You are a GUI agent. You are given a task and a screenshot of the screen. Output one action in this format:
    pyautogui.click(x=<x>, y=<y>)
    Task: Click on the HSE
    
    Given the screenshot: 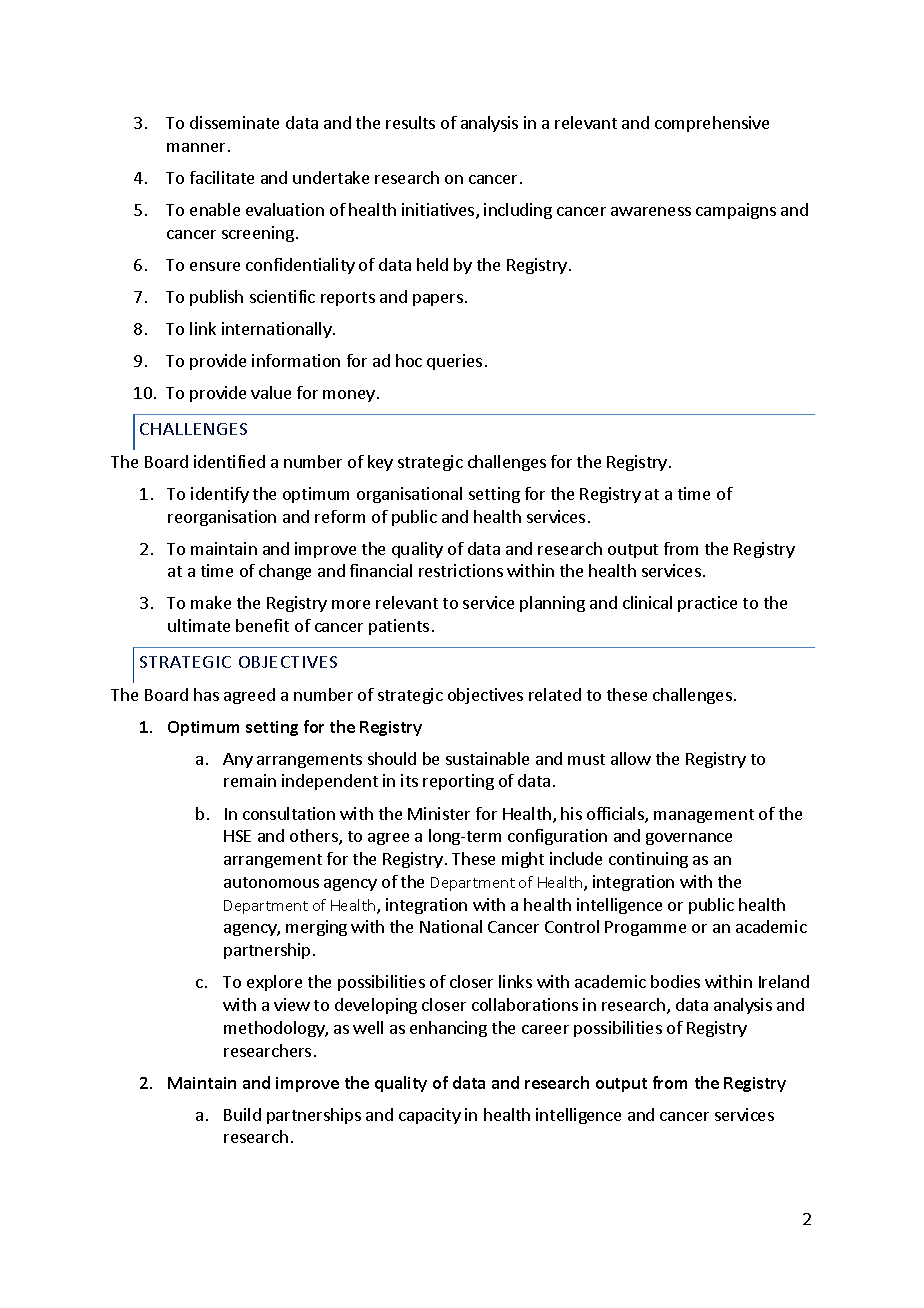 What is the action you would take?
    pyautogui.click(x=237, y=836)
